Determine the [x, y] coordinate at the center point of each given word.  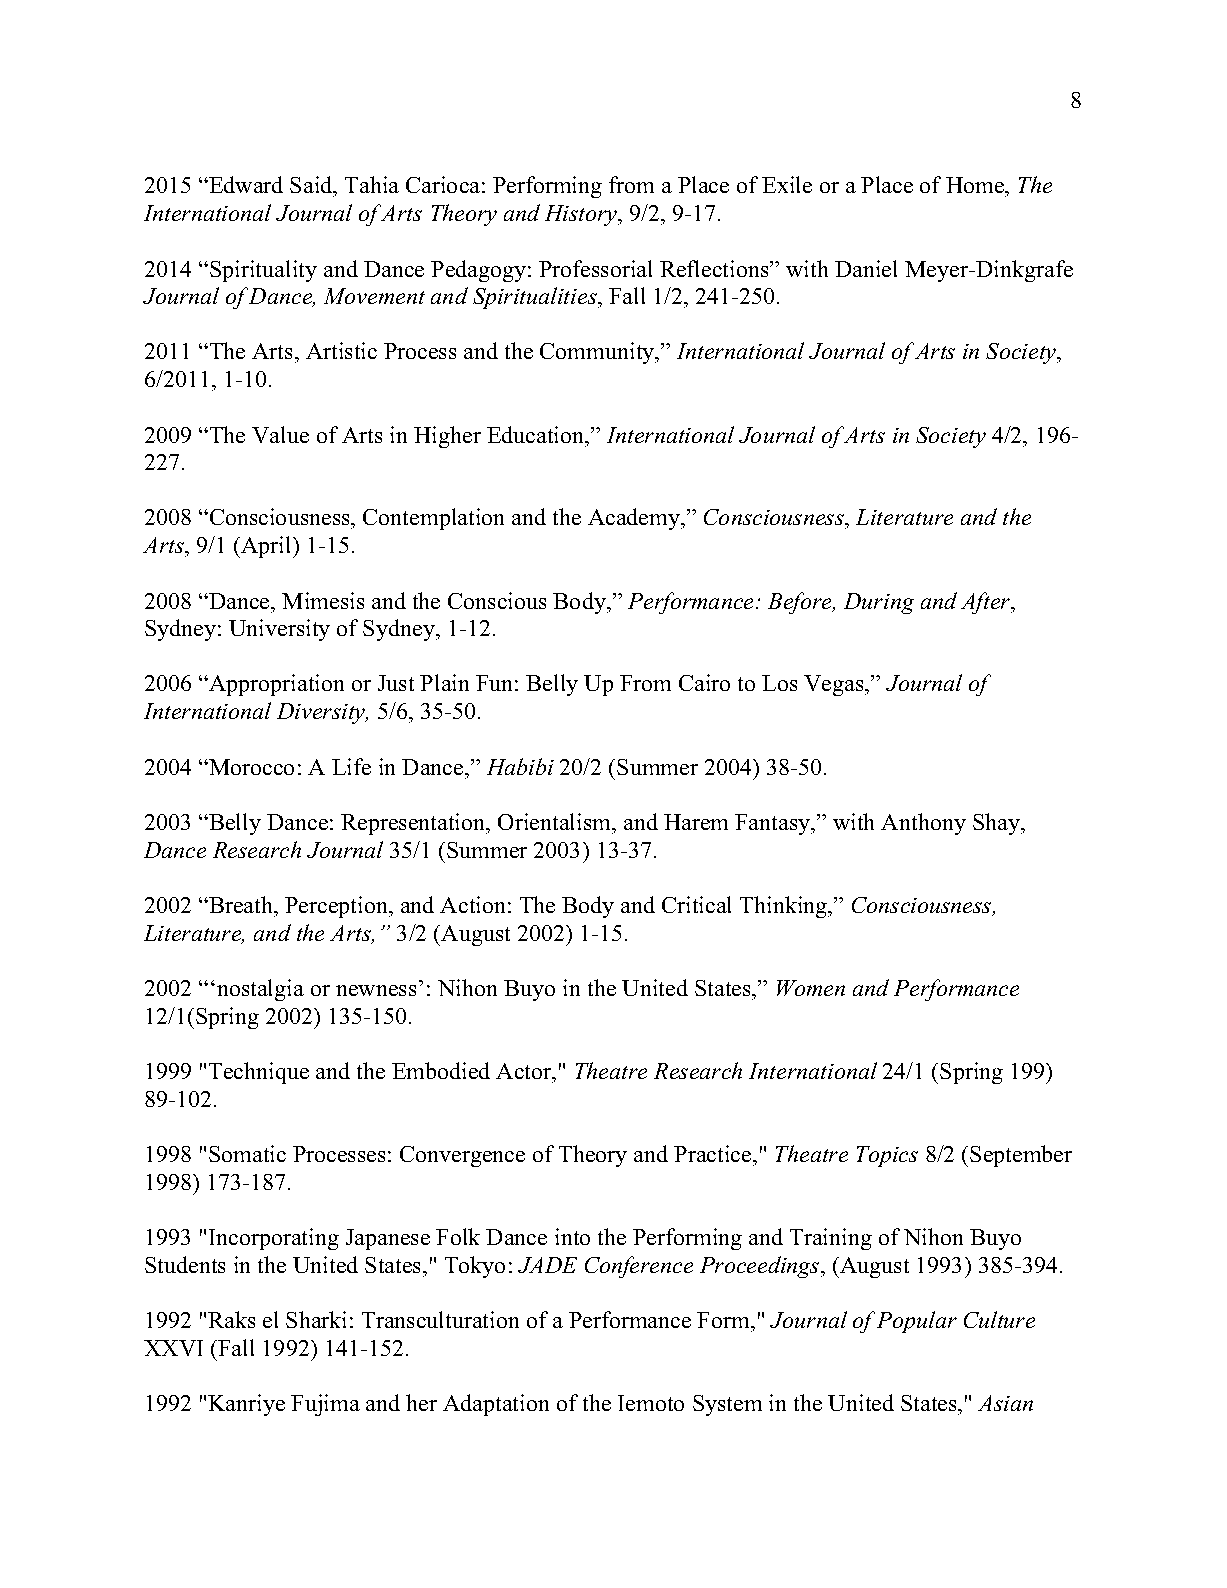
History [582, 215]
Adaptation [496, 1405]
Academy [635, 519]
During [879, 603]
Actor [525, 1071]
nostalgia [260, 990]
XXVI [173, 1348]
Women [811, 988]
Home [976, 187]
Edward [245, 184]
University [279, 630]
